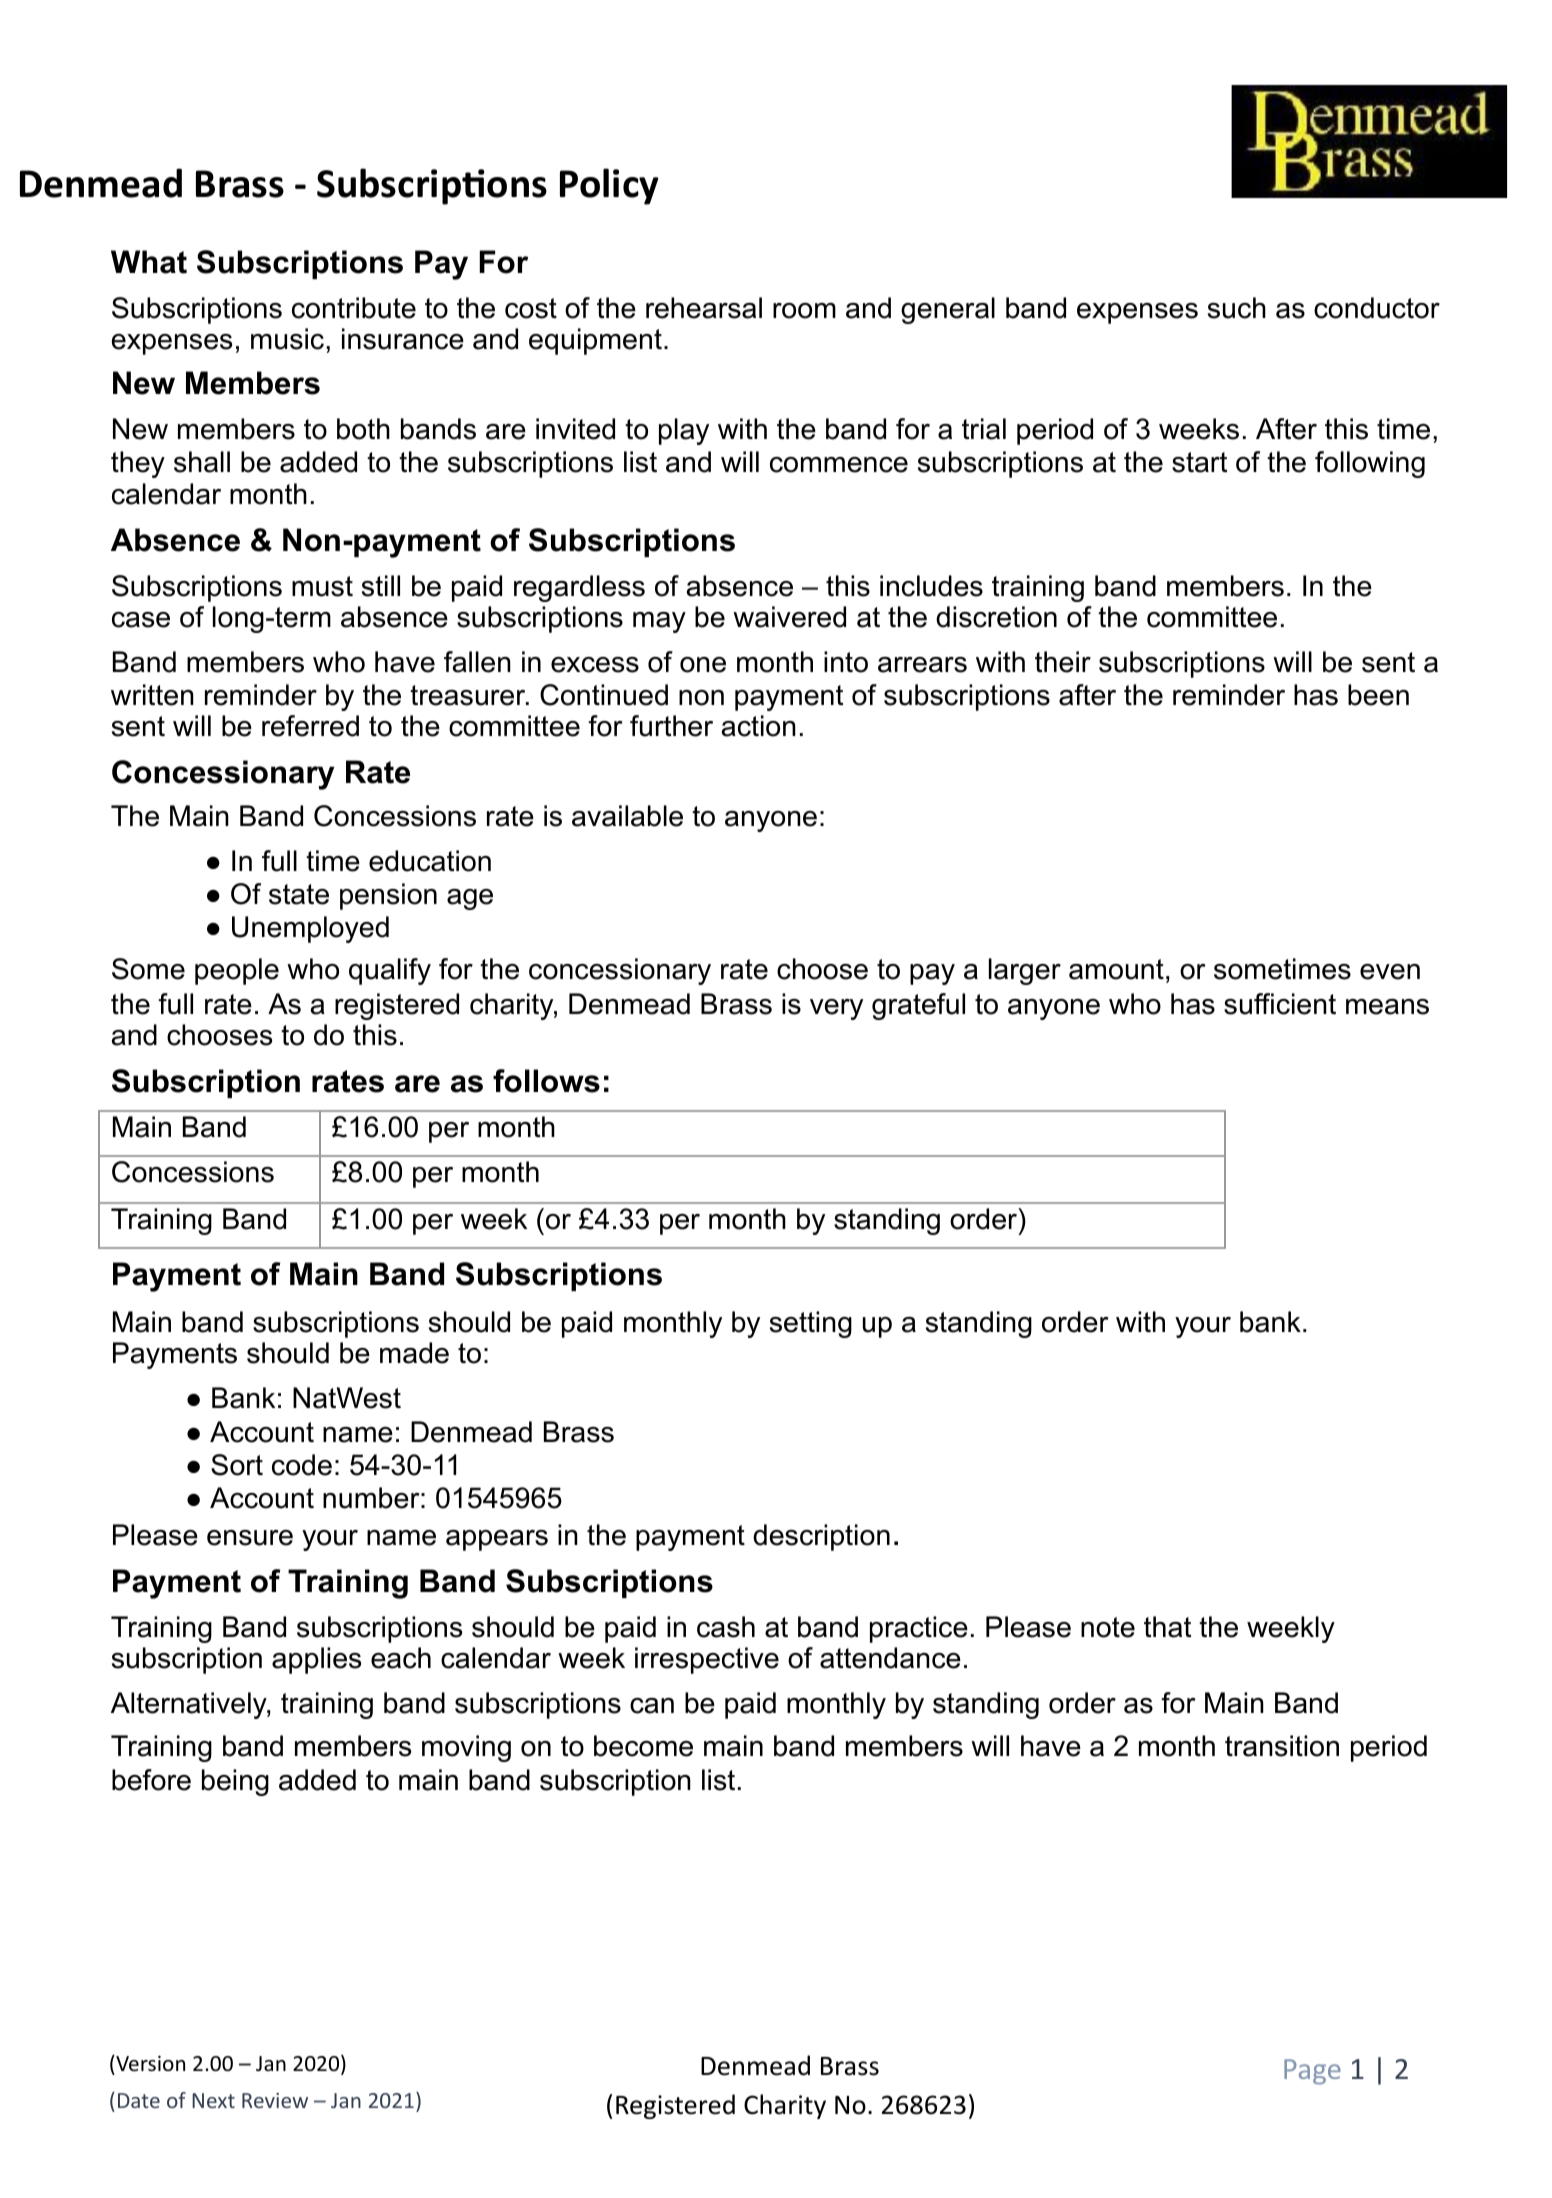 The height and width of the image is (2198, 1552). Describe the element at coordinates (1378, 695) in the image. I see `been` at that location.
